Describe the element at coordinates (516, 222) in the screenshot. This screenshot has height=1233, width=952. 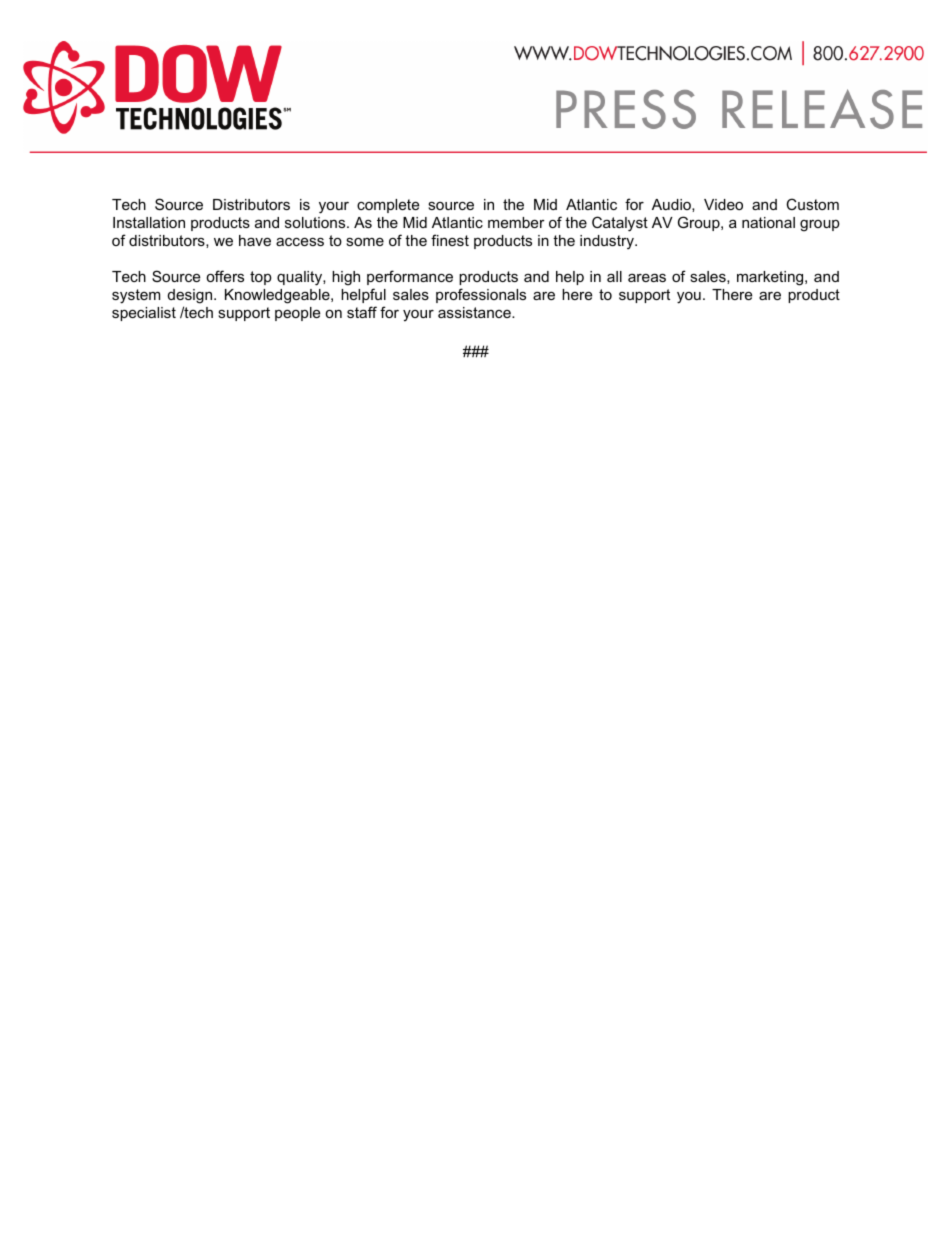
I see `member` at that location.
